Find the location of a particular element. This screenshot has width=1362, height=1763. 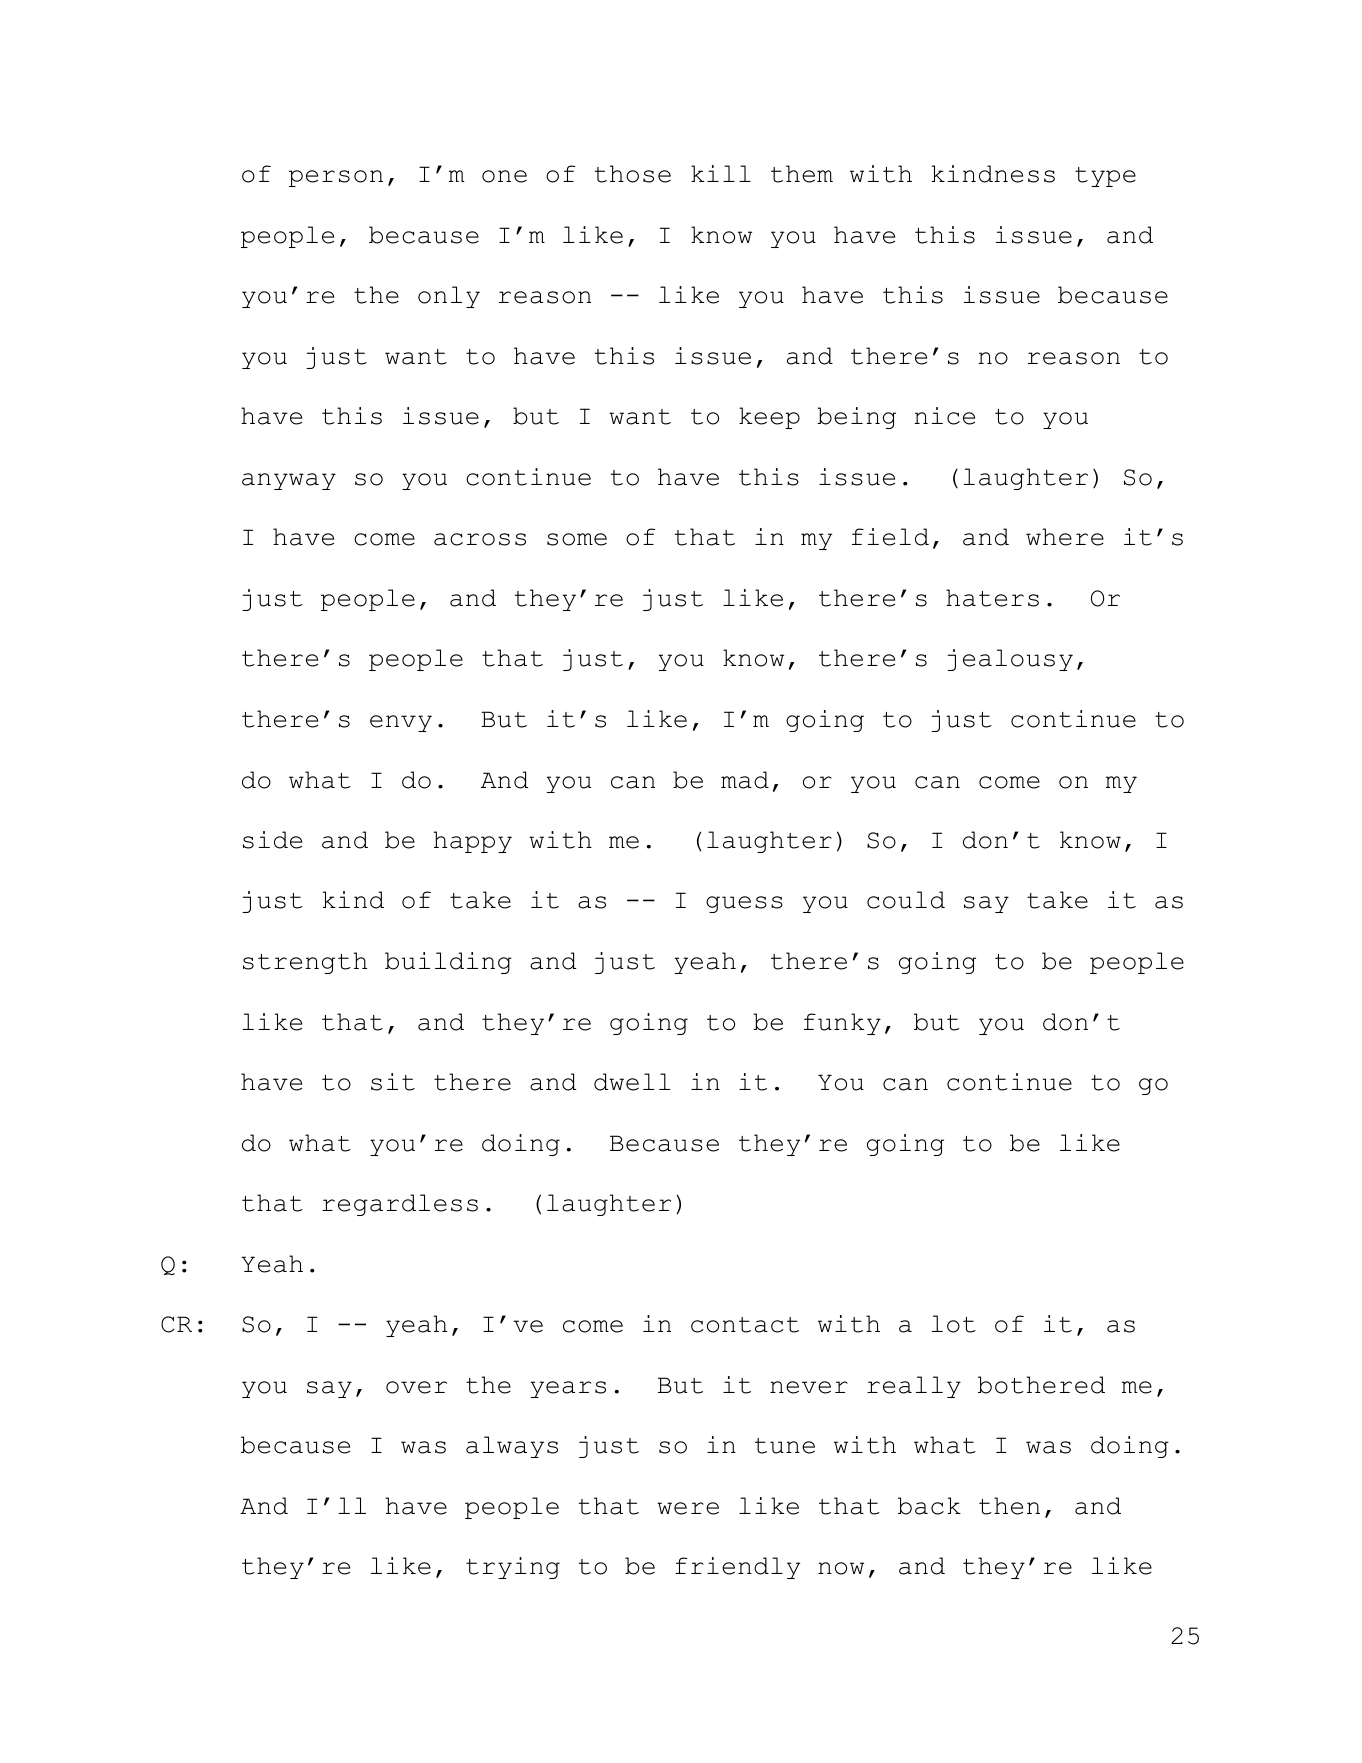

across is located at coordinates (480, 539).
